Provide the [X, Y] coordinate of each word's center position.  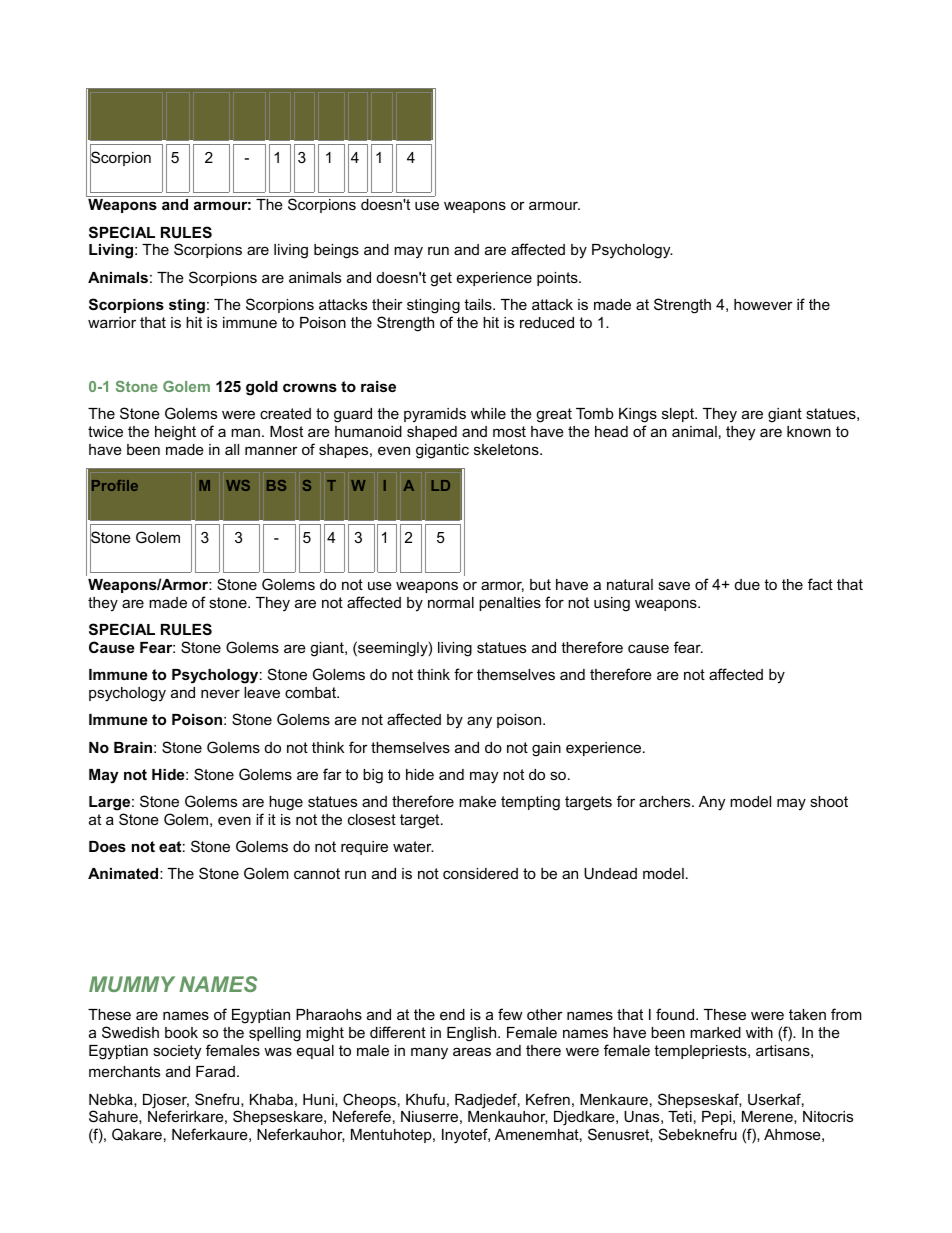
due [747, 584]
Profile [115, 485]
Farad [215, 1071]
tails [479, 304]
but [540, 584]
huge [286, 803]
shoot [829, 801]
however [763, 304]
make [477, 801]
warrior [112, 322]
